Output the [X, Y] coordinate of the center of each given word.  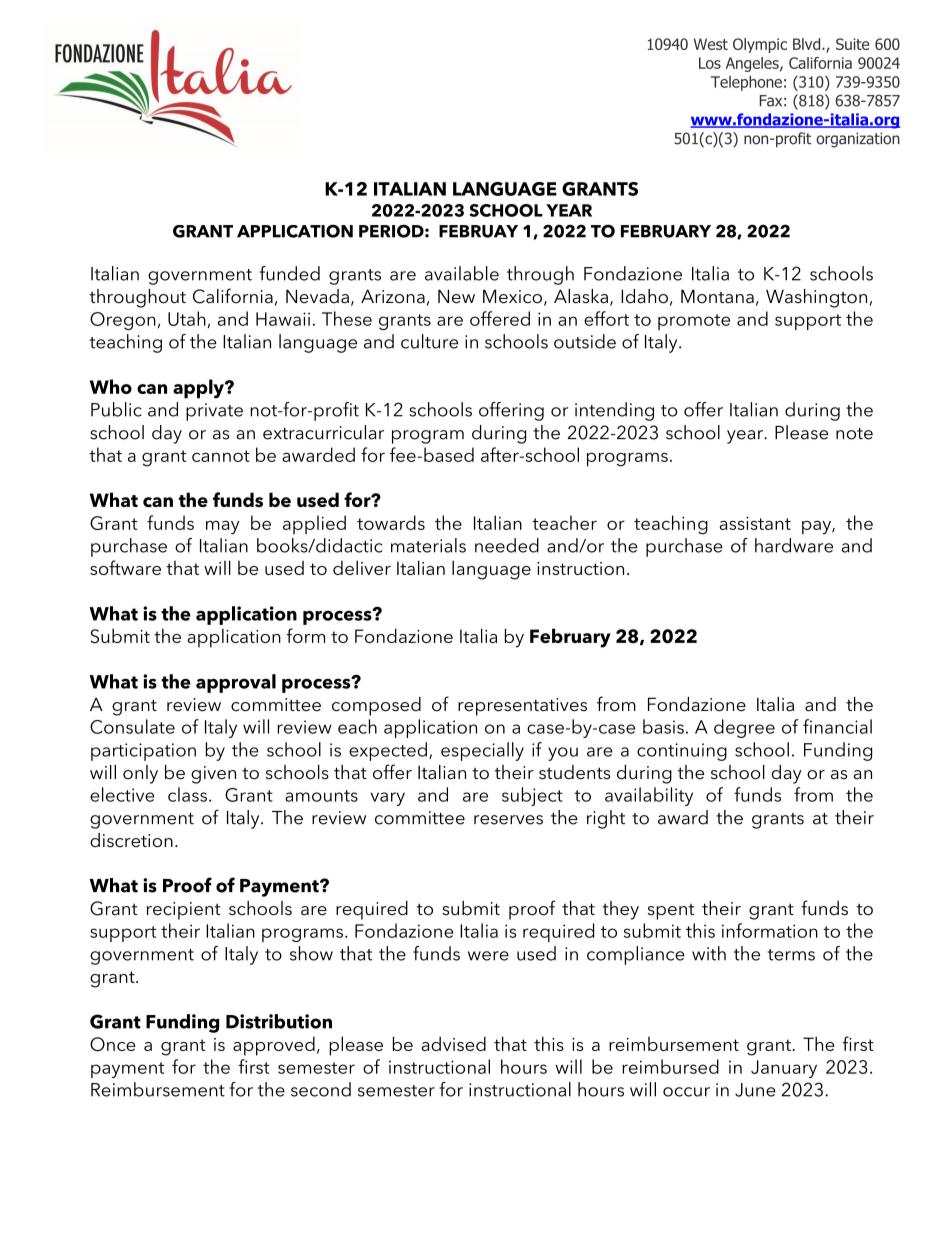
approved [274, 1046]
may [223, 527]
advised [453, 1043]
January [784, 1069]
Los [710, 63]
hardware [794, 545]
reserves [508, 820]
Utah [188, 319]
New [456, 296]
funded [290, 273]
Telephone [746, 83]
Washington [818, 298]
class [187, 794]
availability [649, 796]
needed [507, 545]
